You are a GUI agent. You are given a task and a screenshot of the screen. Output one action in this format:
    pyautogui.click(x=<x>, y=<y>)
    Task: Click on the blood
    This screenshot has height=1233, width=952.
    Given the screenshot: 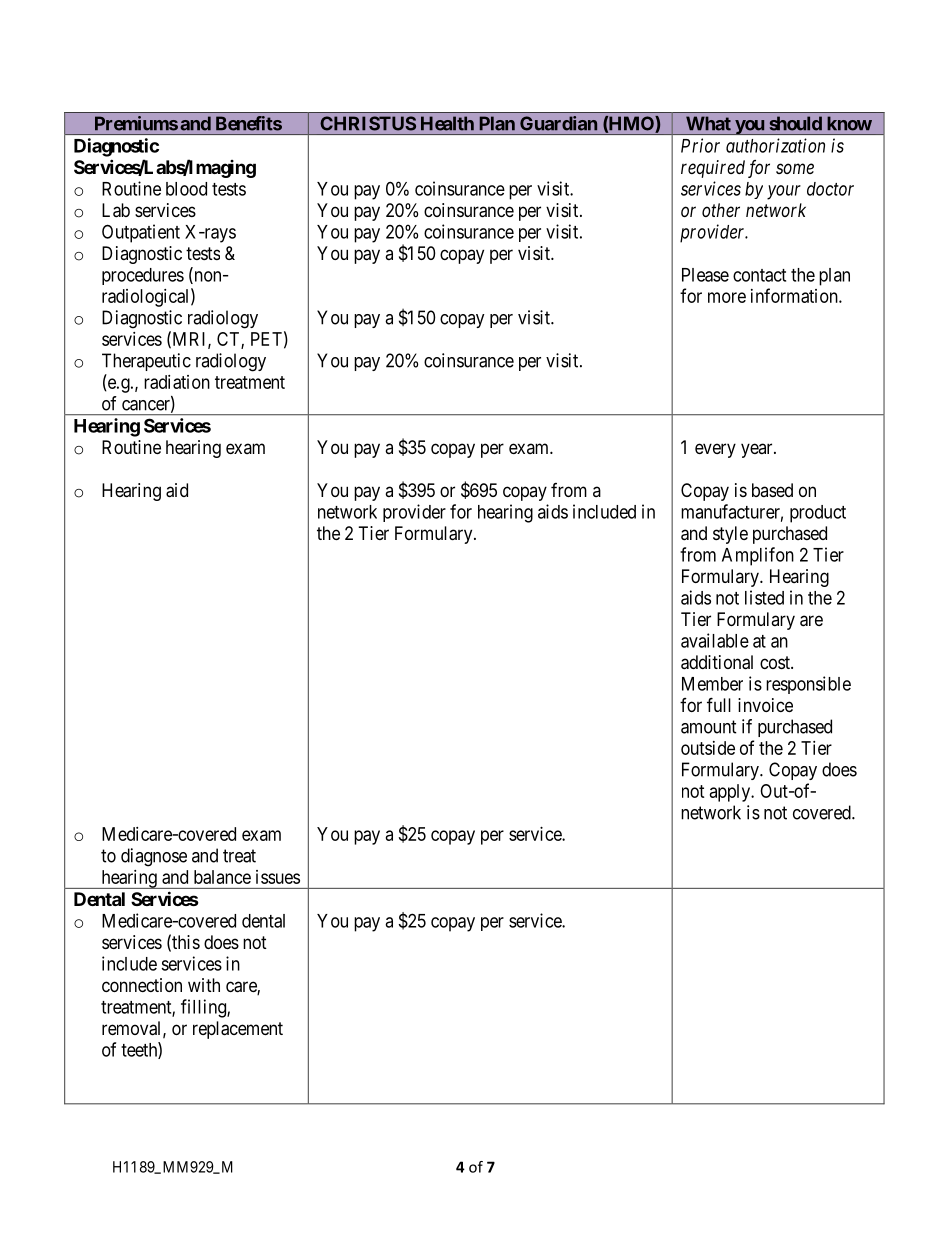 What is the action you would take?
    pyautogui.click(x=186, y=189)
